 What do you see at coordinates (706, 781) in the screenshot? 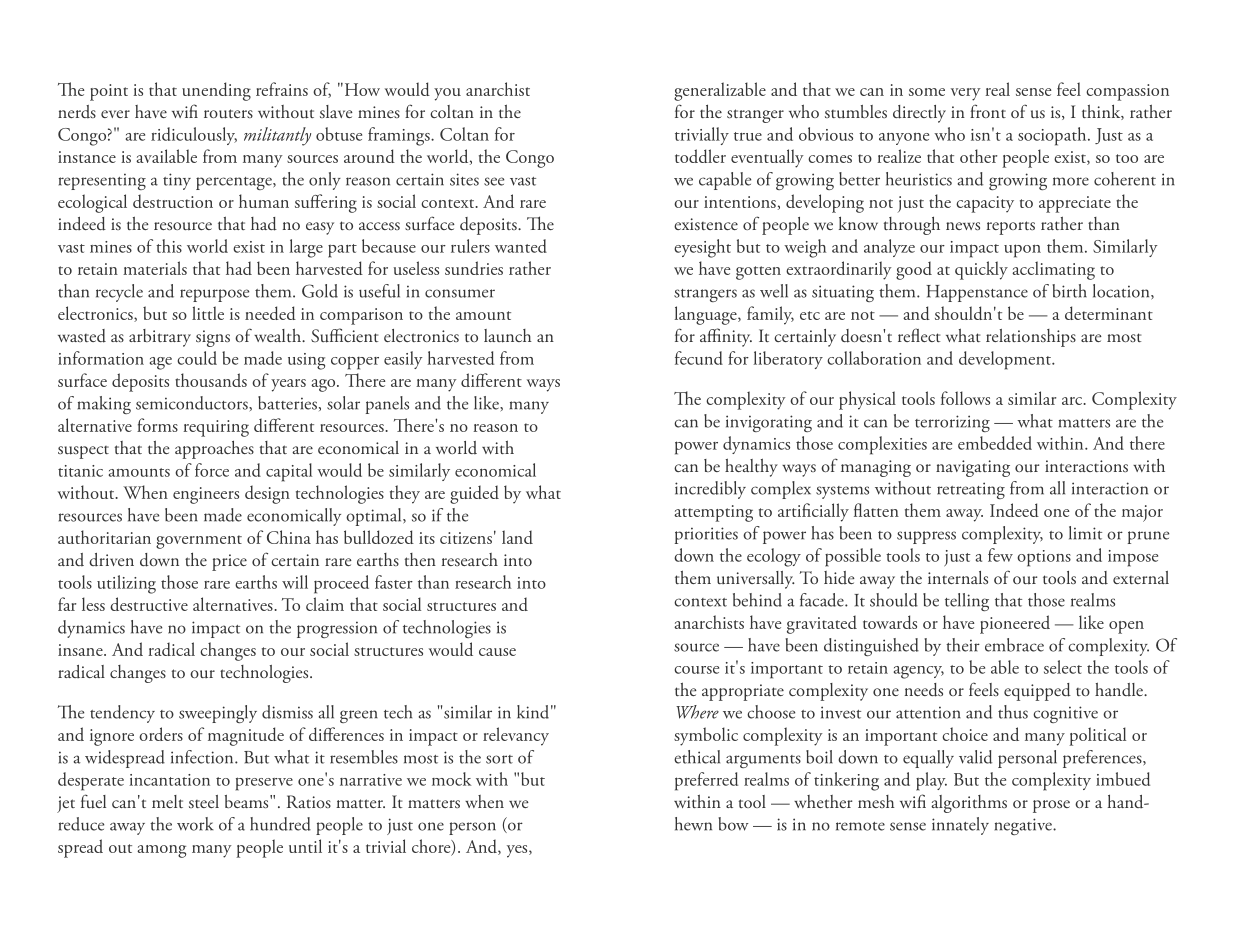
I see `preferred` at bounding box center [706, 781].
